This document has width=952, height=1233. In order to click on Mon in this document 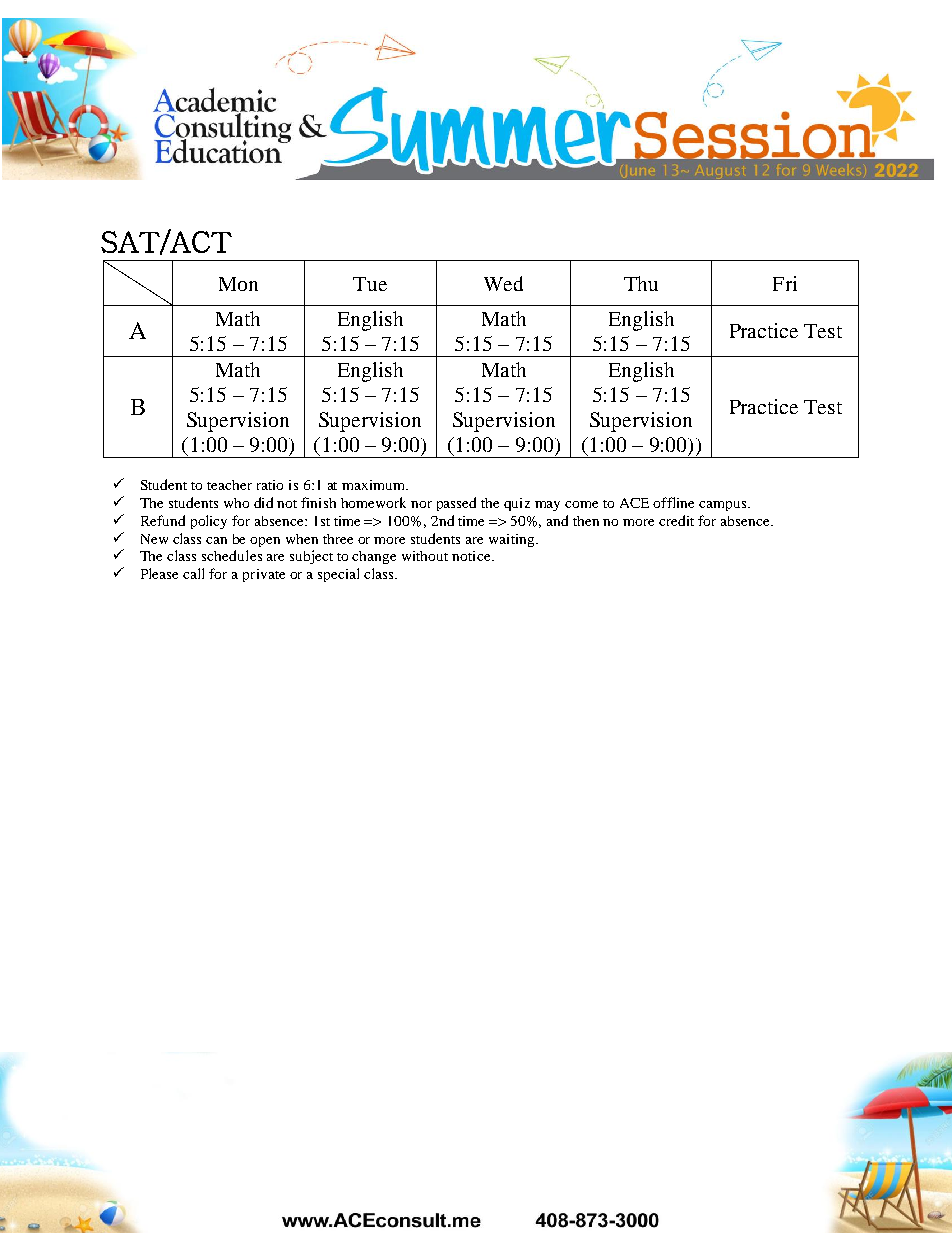, I will do `click(238, 284)`.
